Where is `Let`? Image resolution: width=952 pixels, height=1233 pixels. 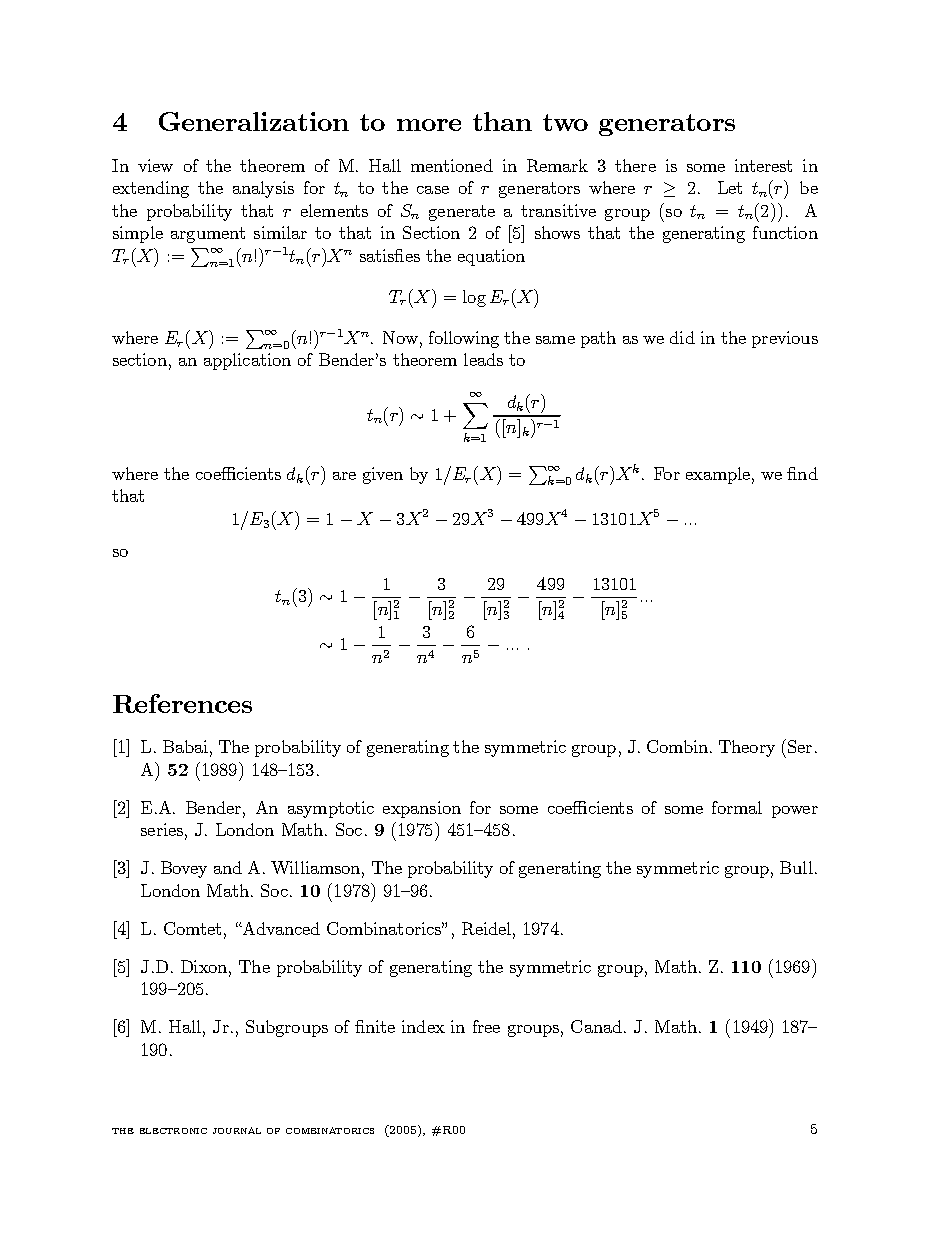
Let is located at coordinates (730, 187).
